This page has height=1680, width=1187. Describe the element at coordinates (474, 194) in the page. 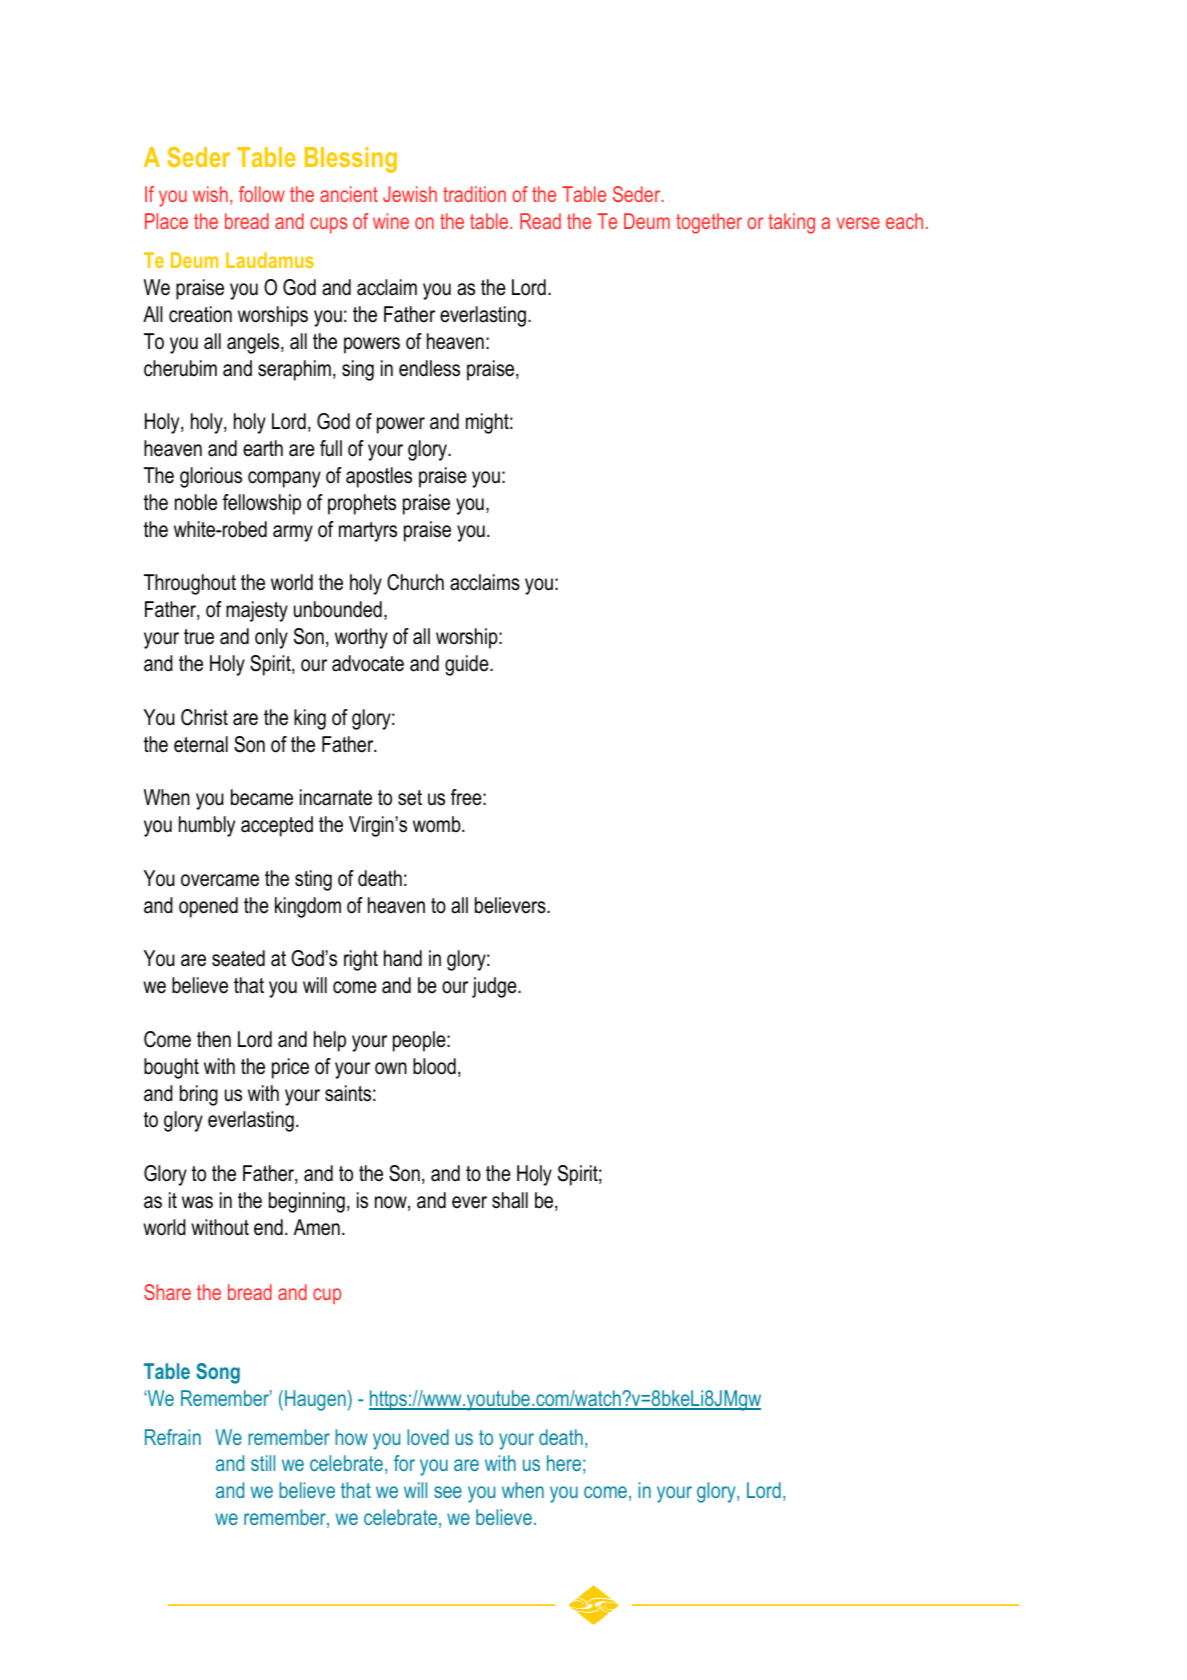

I see `tradition` at that location.
